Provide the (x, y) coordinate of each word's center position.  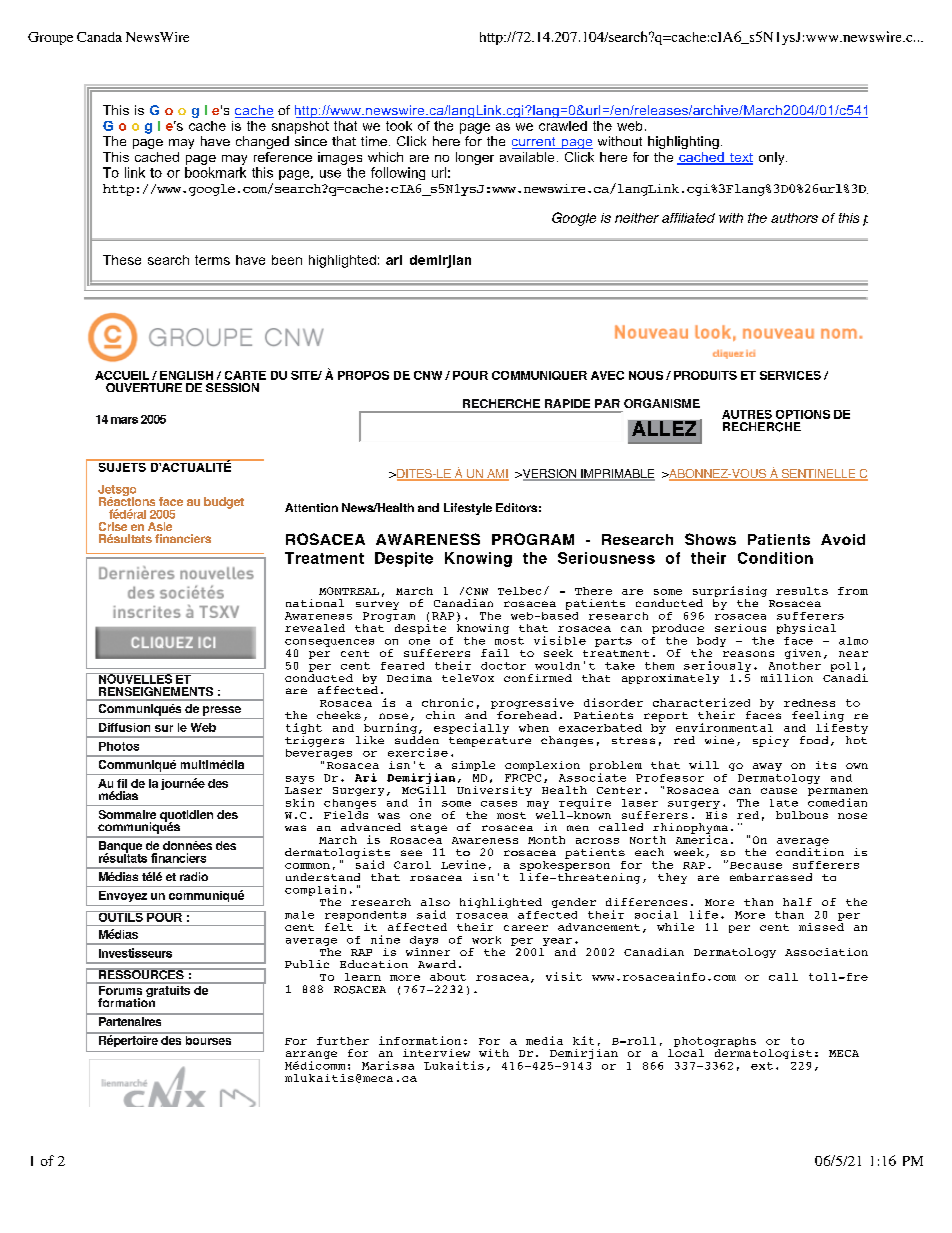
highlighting (683, 142)
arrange (311, 1056)
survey (377, 605)
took (399, 126)
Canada (99, 37)
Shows (710, 539)
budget (224, 503)
